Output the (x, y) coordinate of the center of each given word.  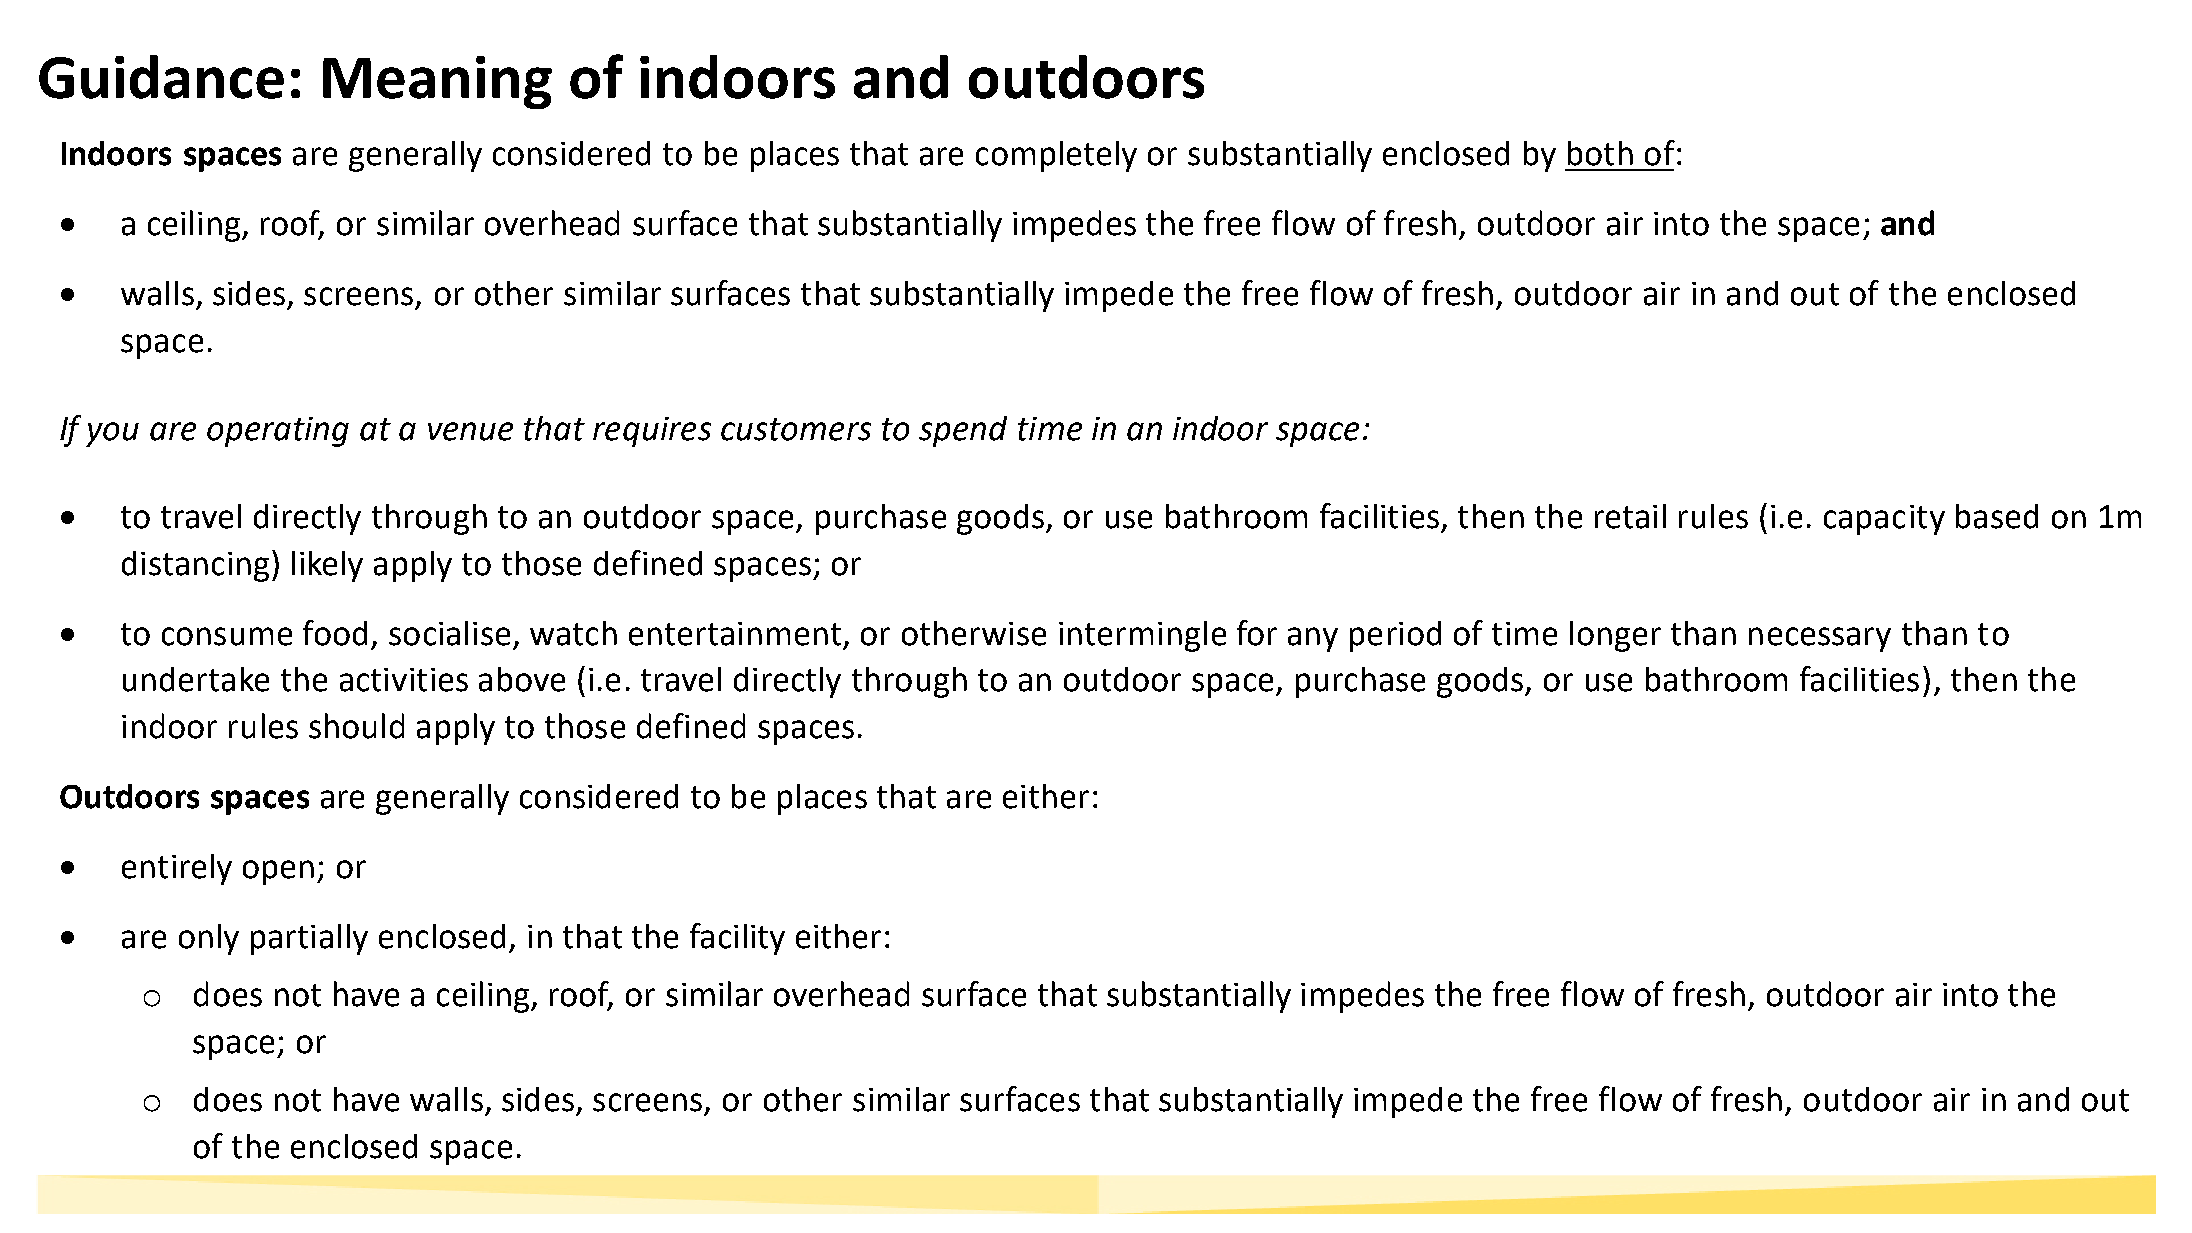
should (356, 726)
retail (1630, 516)
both (1600, 153)
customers (796, 429)
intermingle (1142, 636)
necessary (1820, 639)
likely (327, 566)
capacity (1884, 520)
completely (1056, 156)
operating (278, 432)
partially (309, 939)
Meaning (437, 82)
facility (737, 939)
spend (963, 431)
